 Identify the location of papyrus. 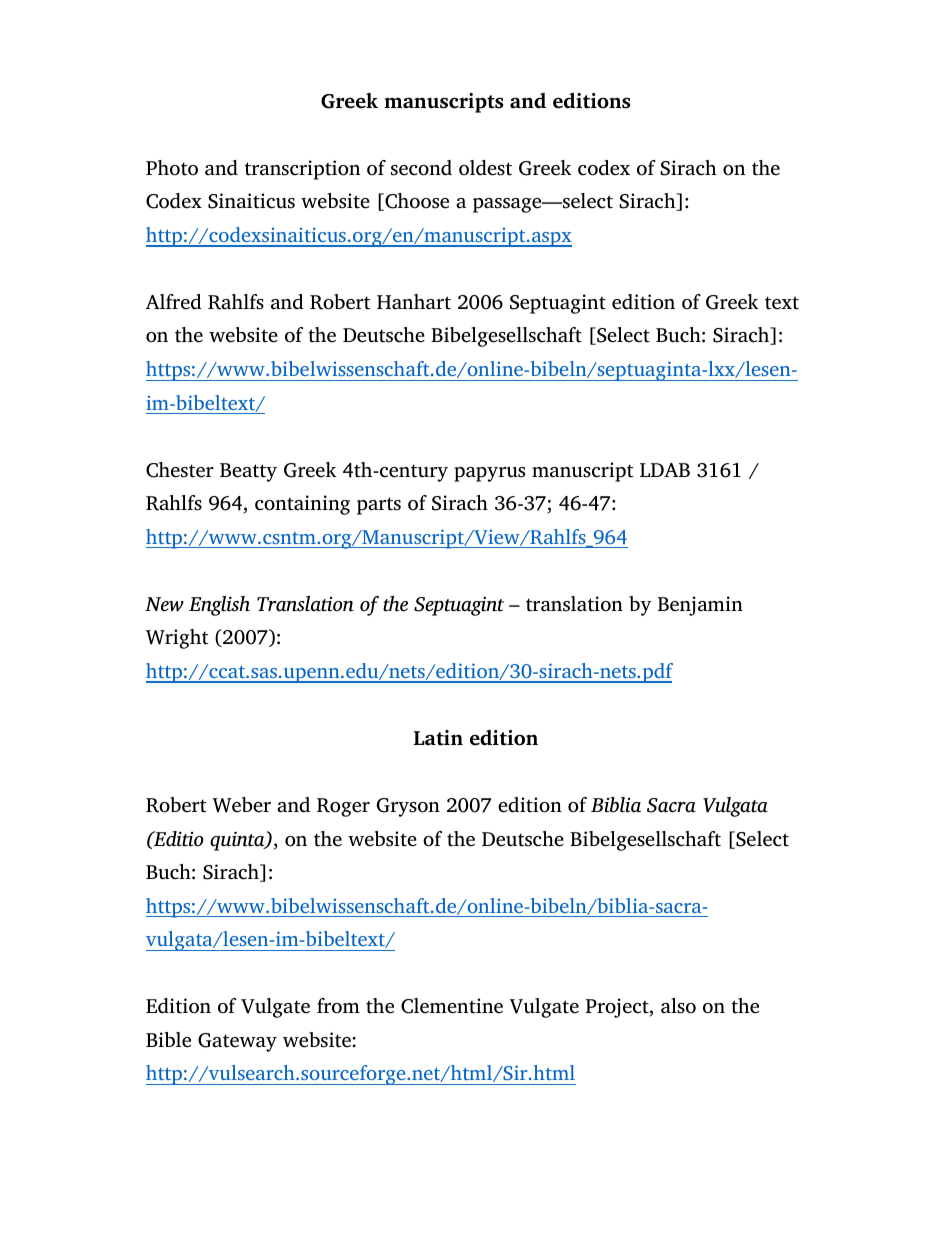
(489, 474).
